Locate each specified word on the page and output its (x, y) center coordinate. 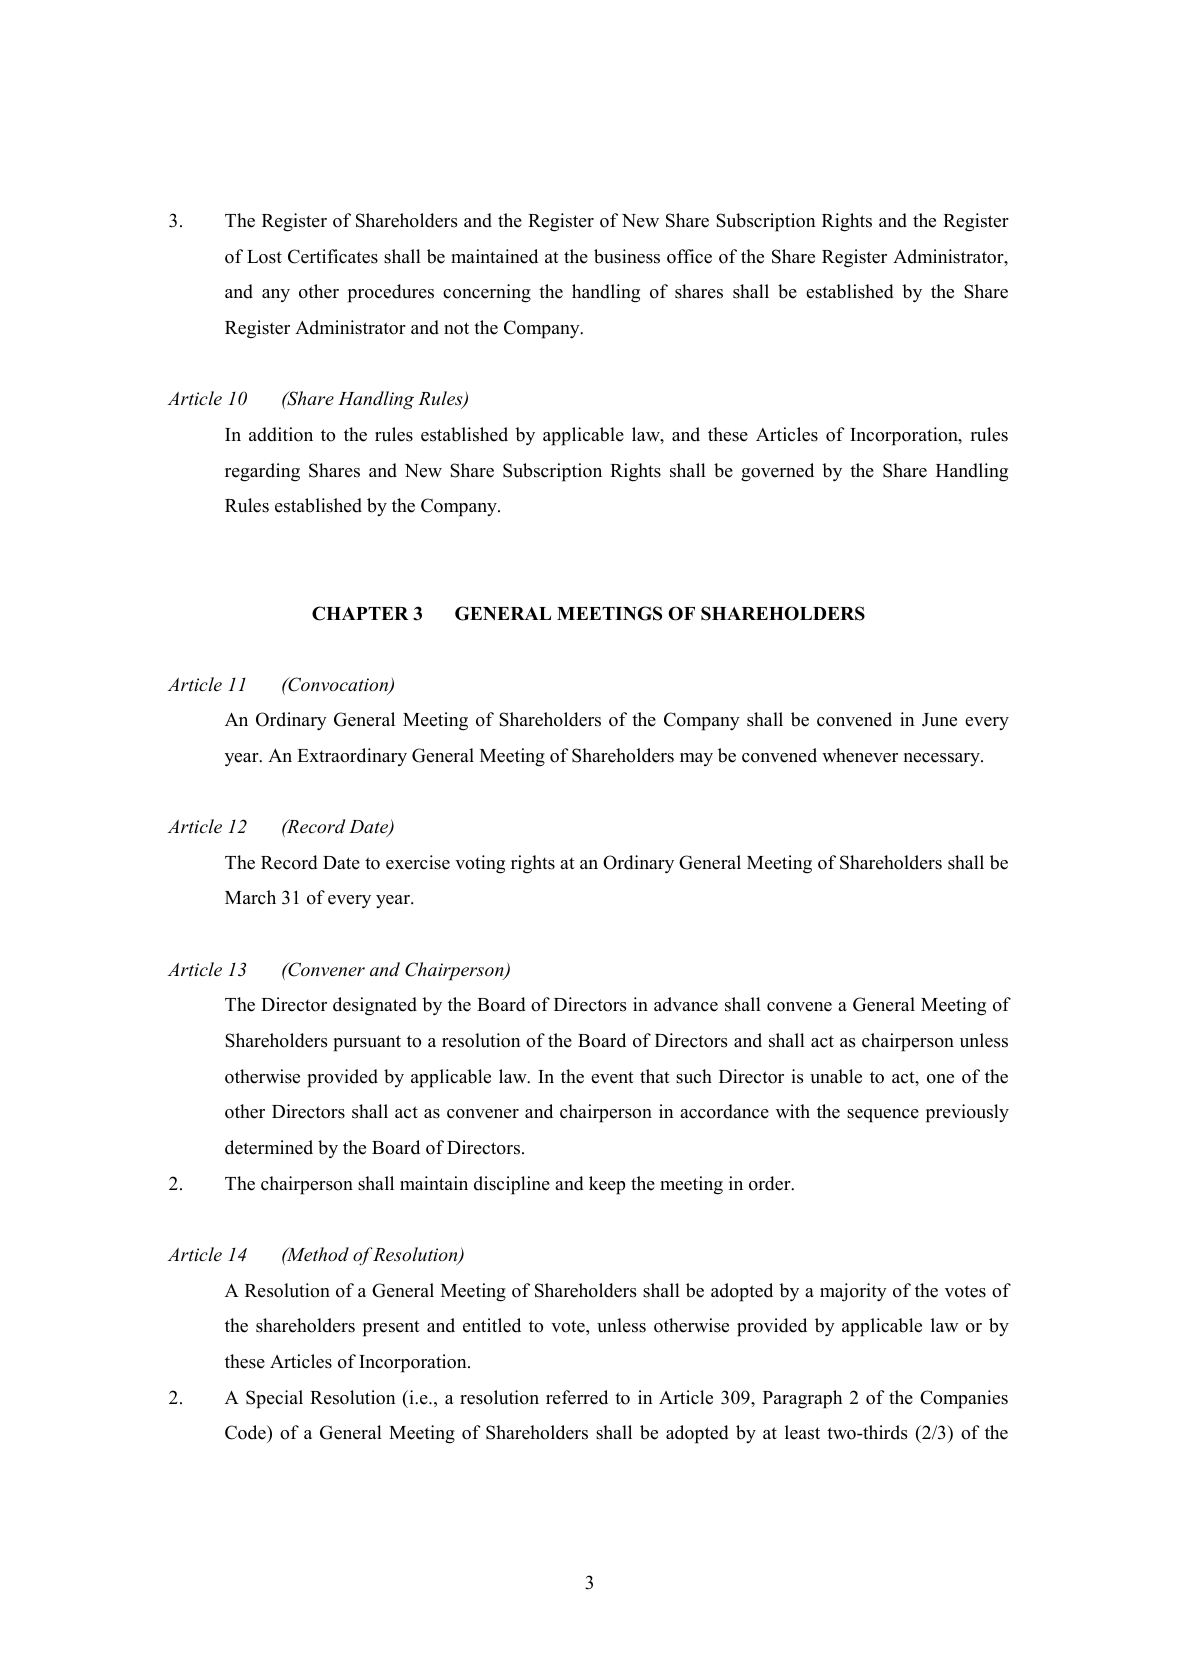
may (696, 759)
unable (836, 1076)
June (939, 720)
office (689, 256)
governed (777, 472)
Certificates (333, 256)
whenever (860, 755)
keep (607, 1185)
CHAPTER (360, 613)
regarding (262, 472)
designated (375, 1006)
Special (274, 1399)
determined (269, 1147)
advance (686, 1004)
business (627, 256)
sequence (883, 1116)
